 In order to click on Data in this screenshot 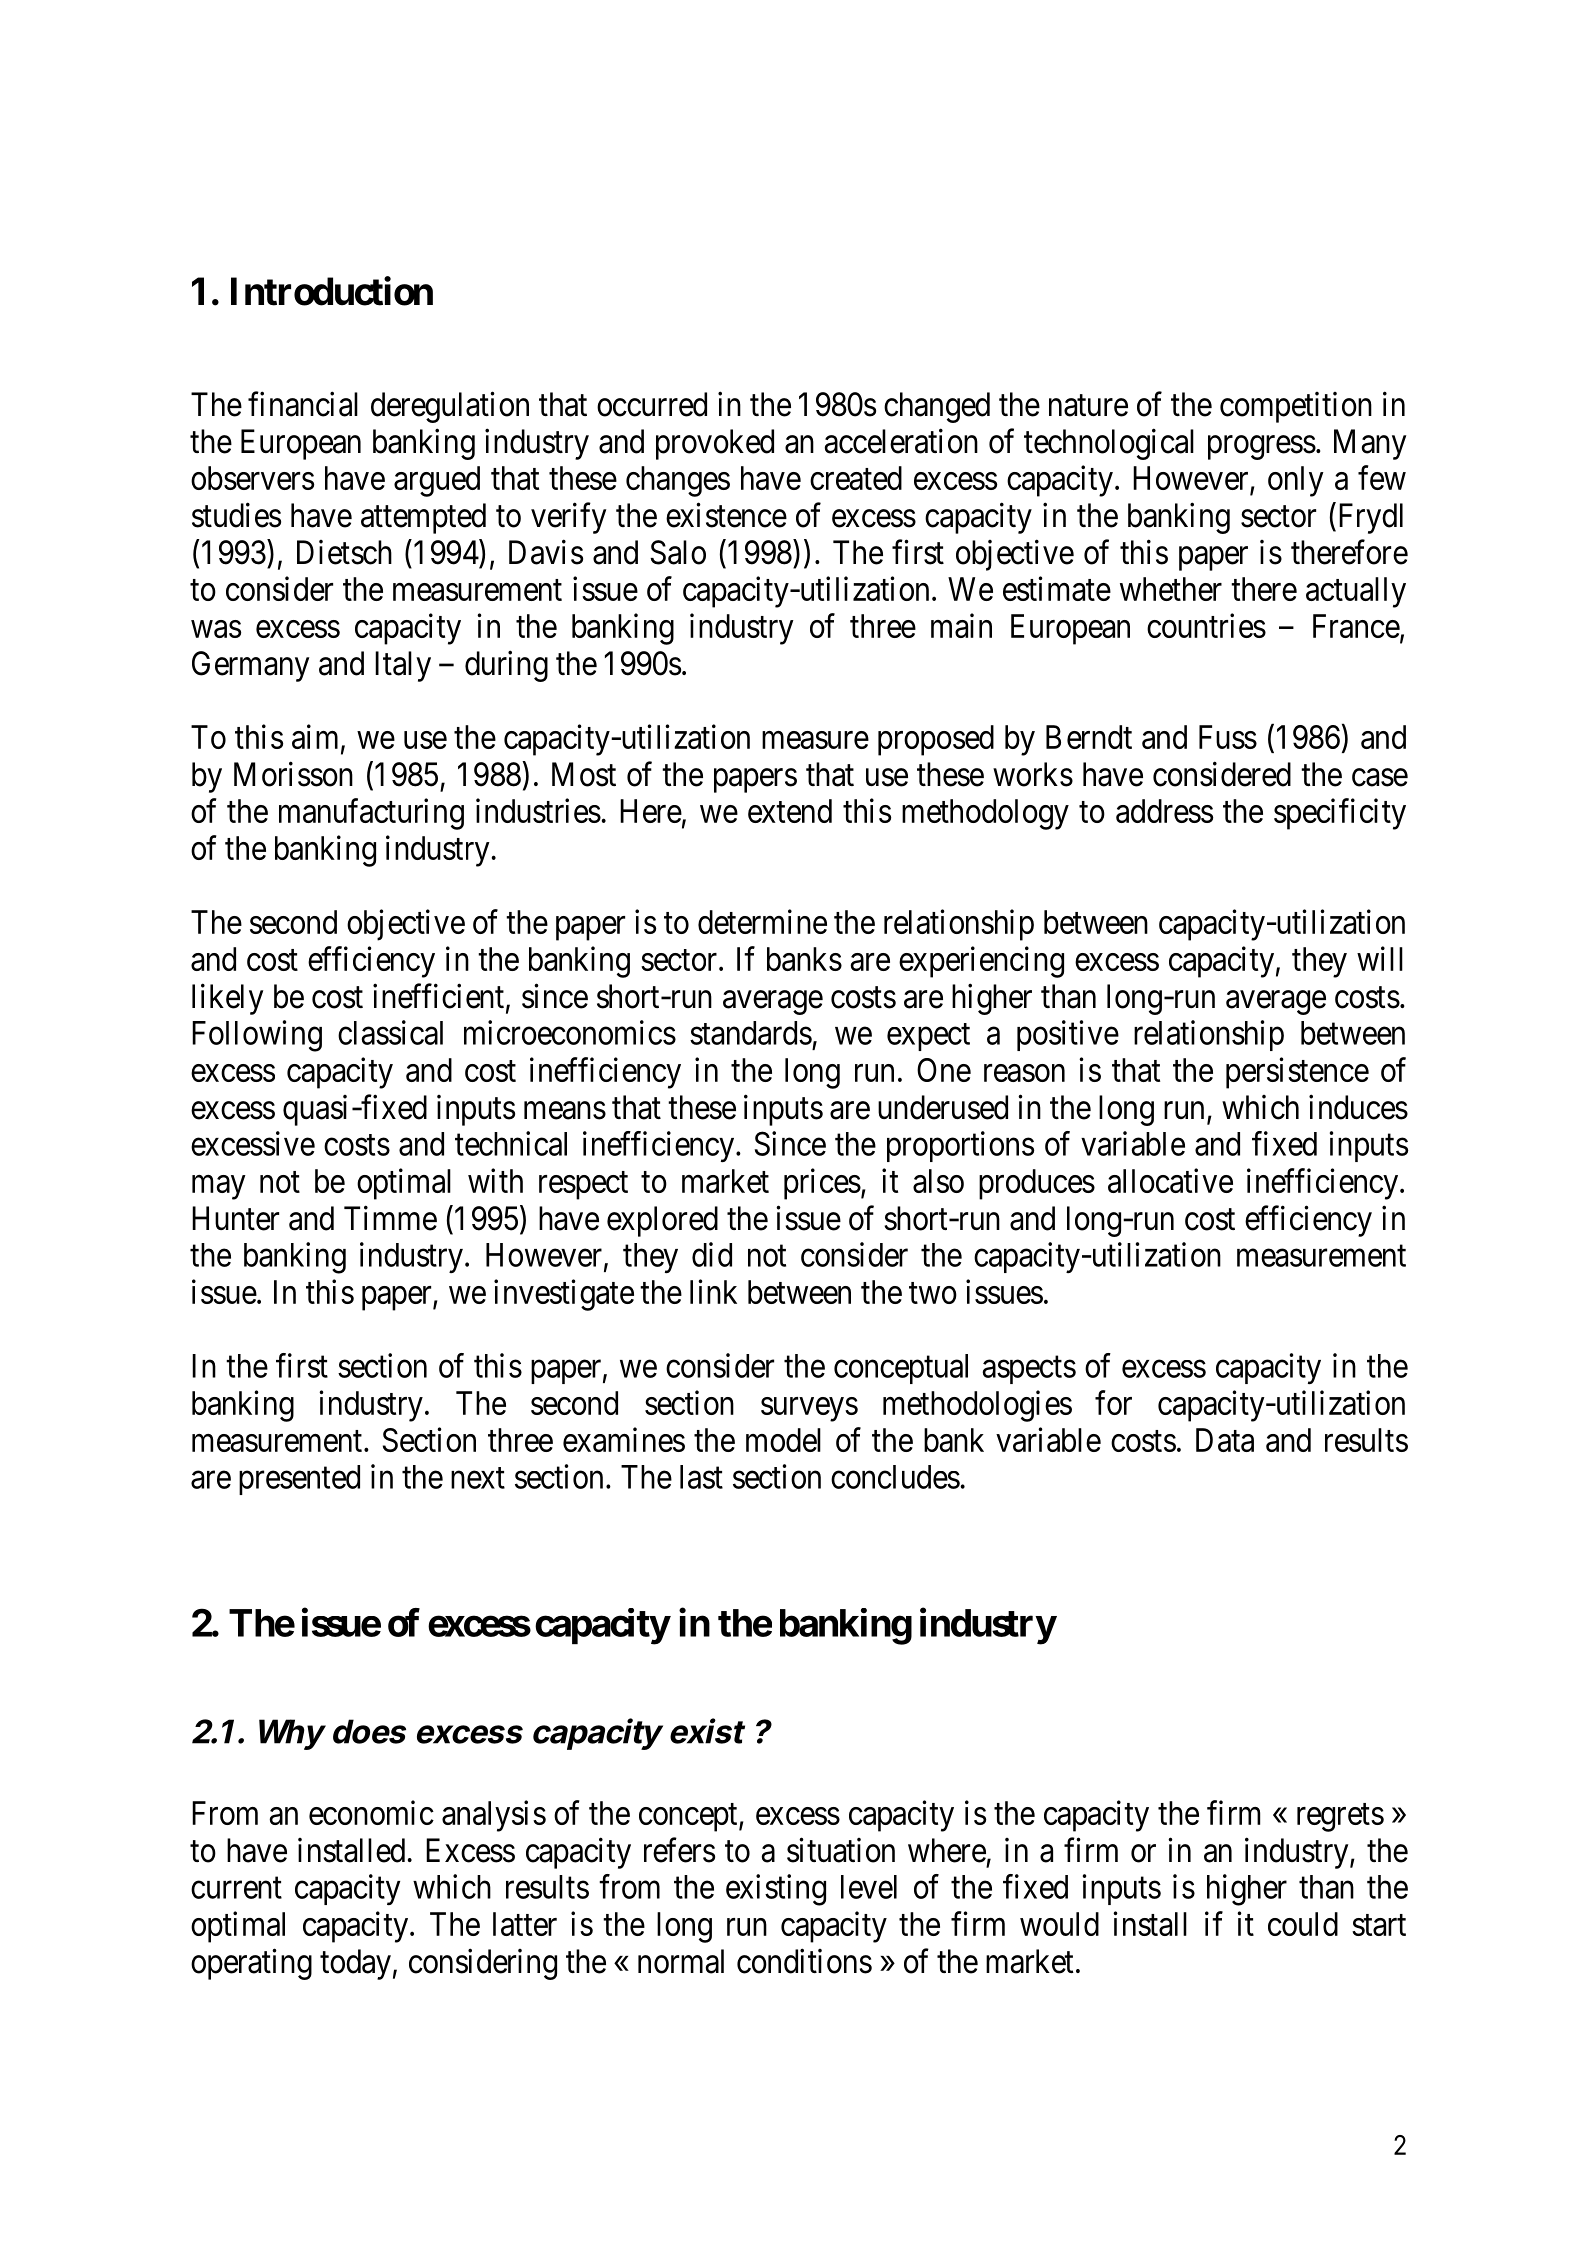, I will do `click(1225, 1440)`.
